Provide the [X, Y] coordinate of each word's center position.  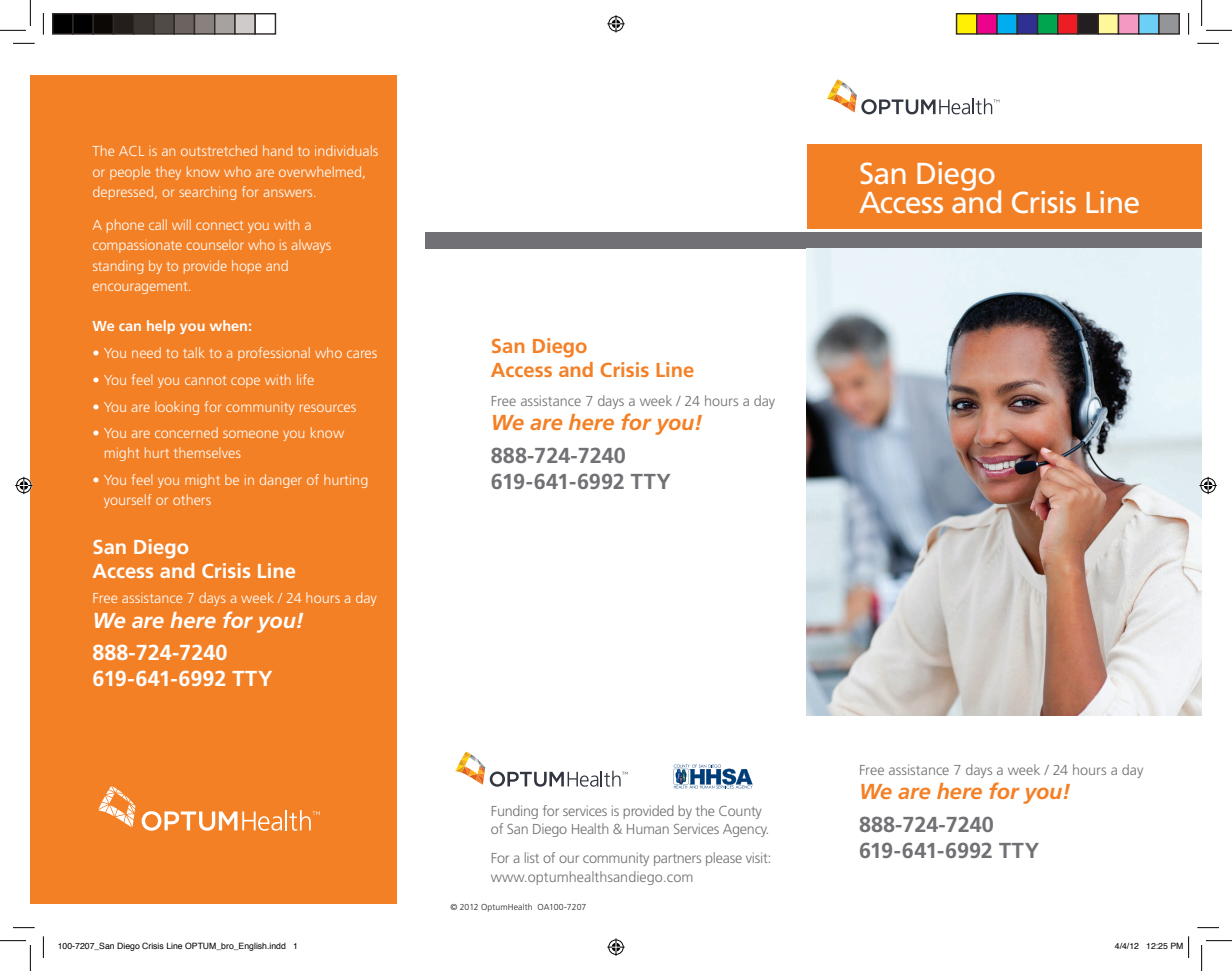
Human [648, 829]
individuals [346, 150]
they [168, 173]
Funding [515, 812]
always [311, 246]
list [532, 857]
